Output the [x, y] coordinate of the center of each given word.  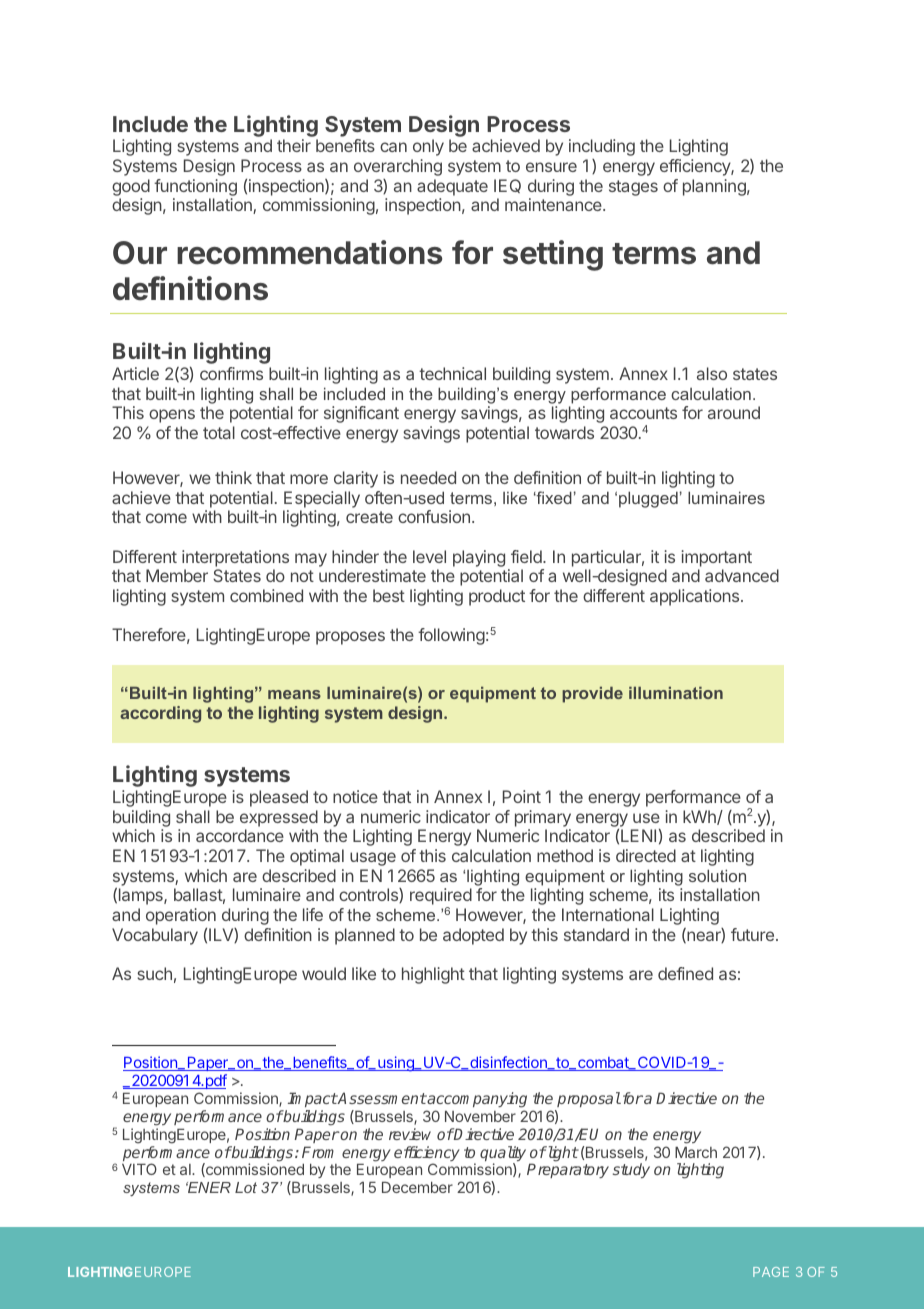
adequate [452, 187]
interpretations [235, 558]
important [716, 558]
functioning [195, 189]
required [441, 898]
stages [633, 188]
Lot [246, 1187]
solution [717, 875]
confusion [434, 516]
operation [181, 916]
